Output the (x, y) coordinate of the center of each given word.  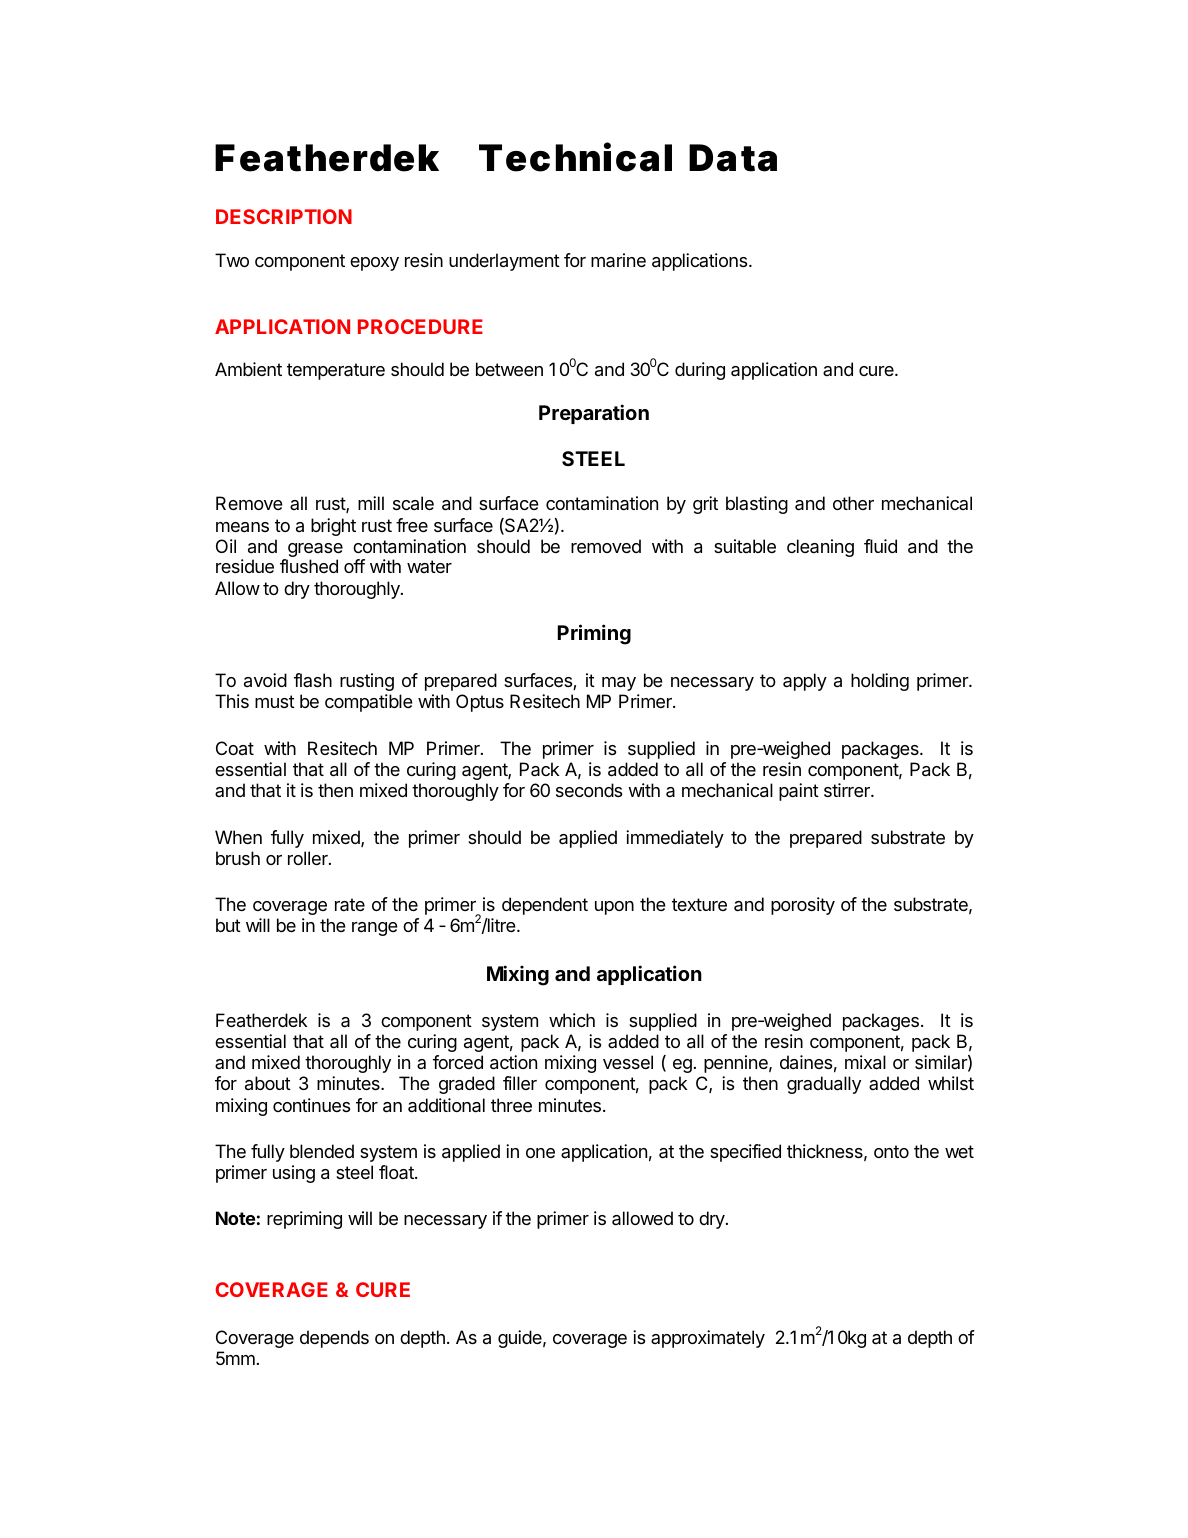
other (853, 503)
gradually (824, 1085)
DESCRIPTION (284, 216)
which (572, 1020)
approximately (708, 1339)
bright (333, 527)
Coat (235, 748)
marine (618, 260)
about (268, 1083)
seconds (589, 790)
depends (334, 1339)
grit (705, 505)
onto (891, 1151)
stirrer (848, 790)
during (700, 371)
